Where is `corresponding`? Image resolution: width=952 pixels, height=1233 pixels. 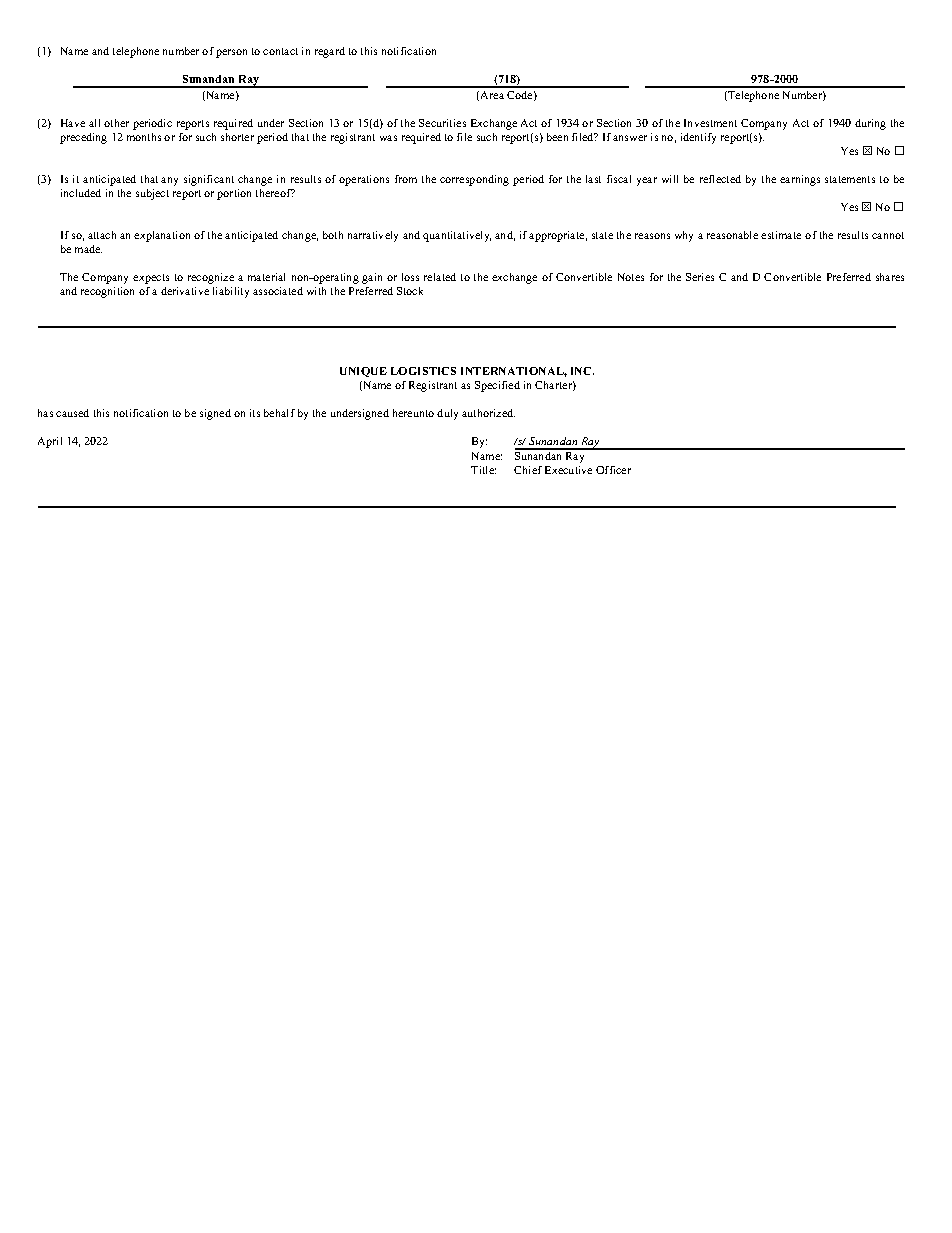
corresponding is located at coordinates (474, 180).
